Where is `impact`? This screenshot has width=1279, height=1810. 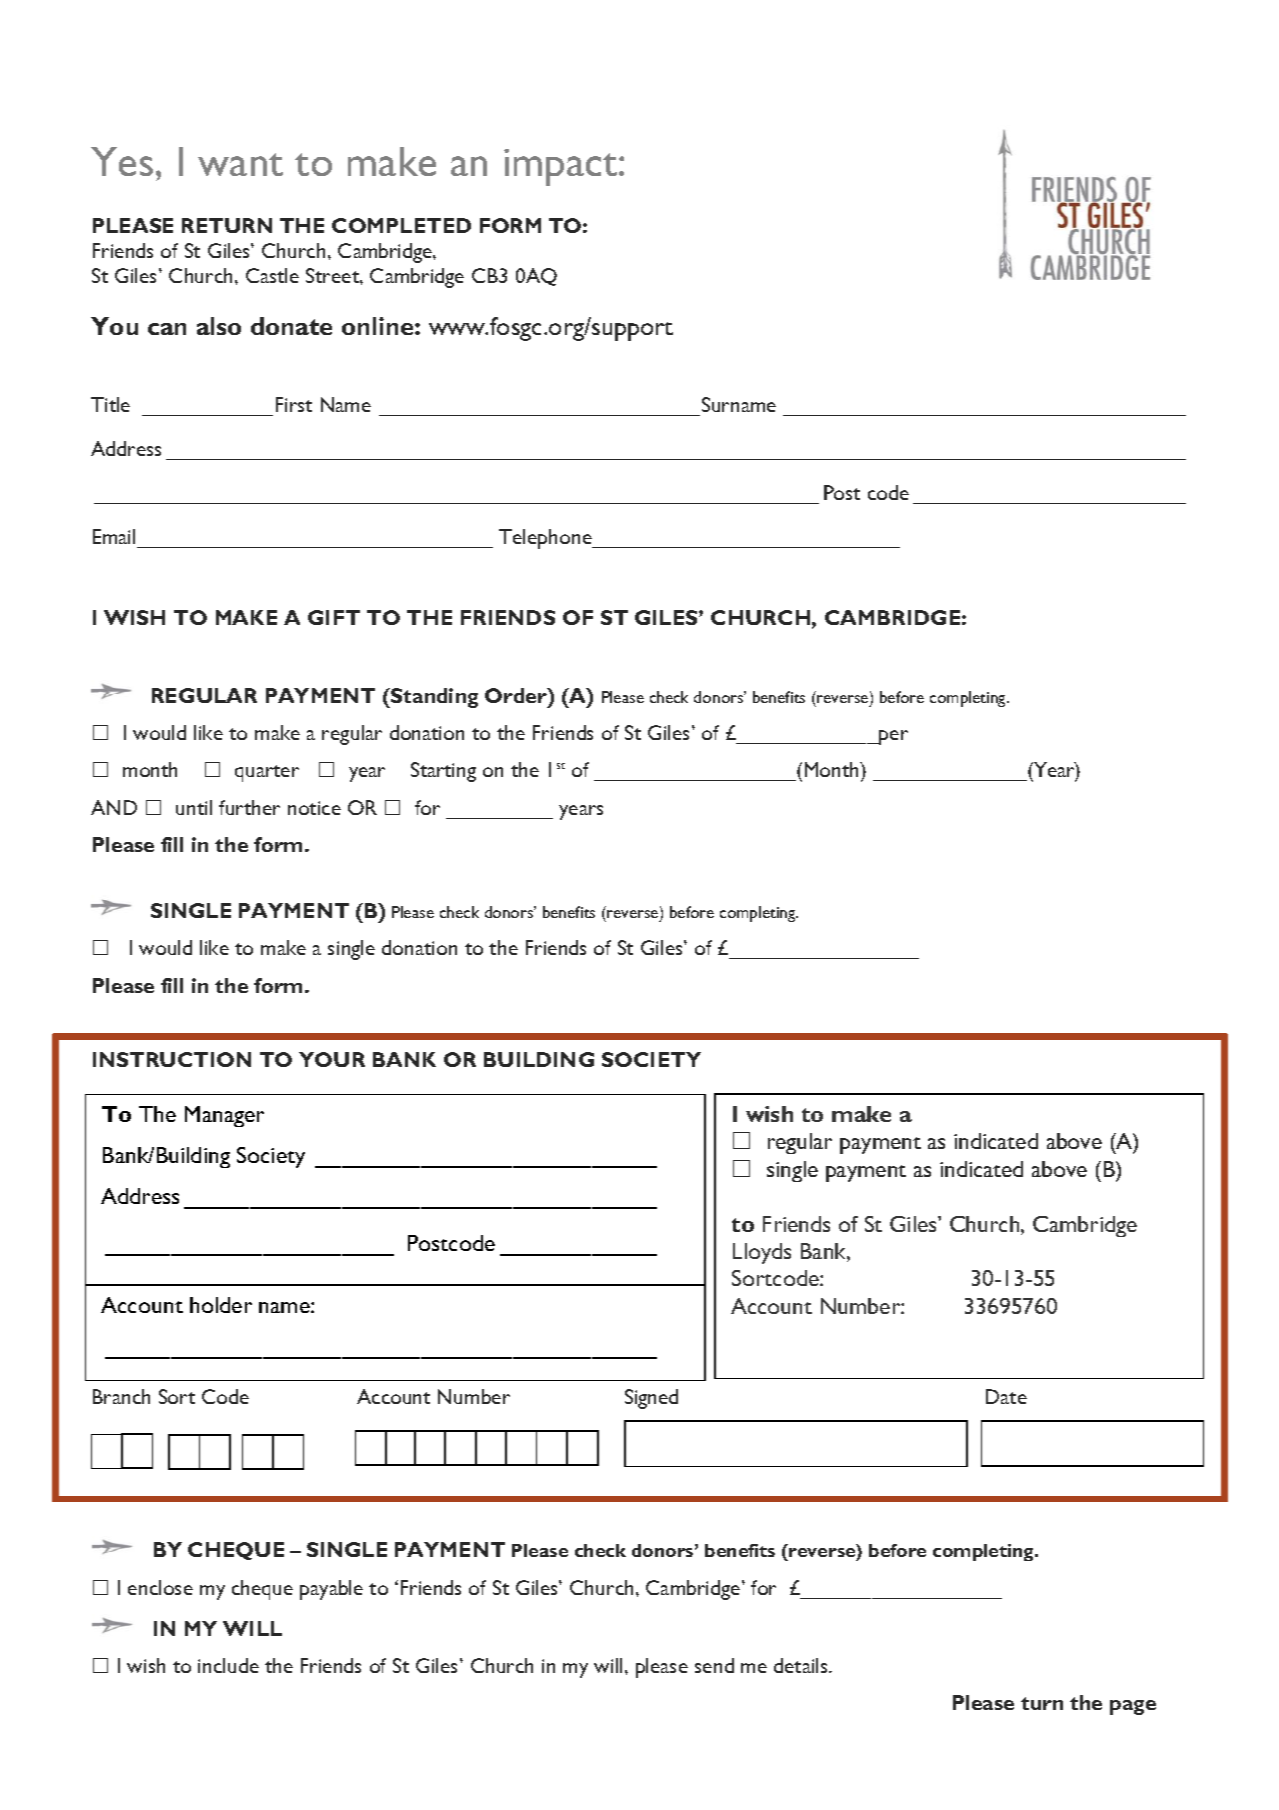 impact is located at coordinates (562, 167).
